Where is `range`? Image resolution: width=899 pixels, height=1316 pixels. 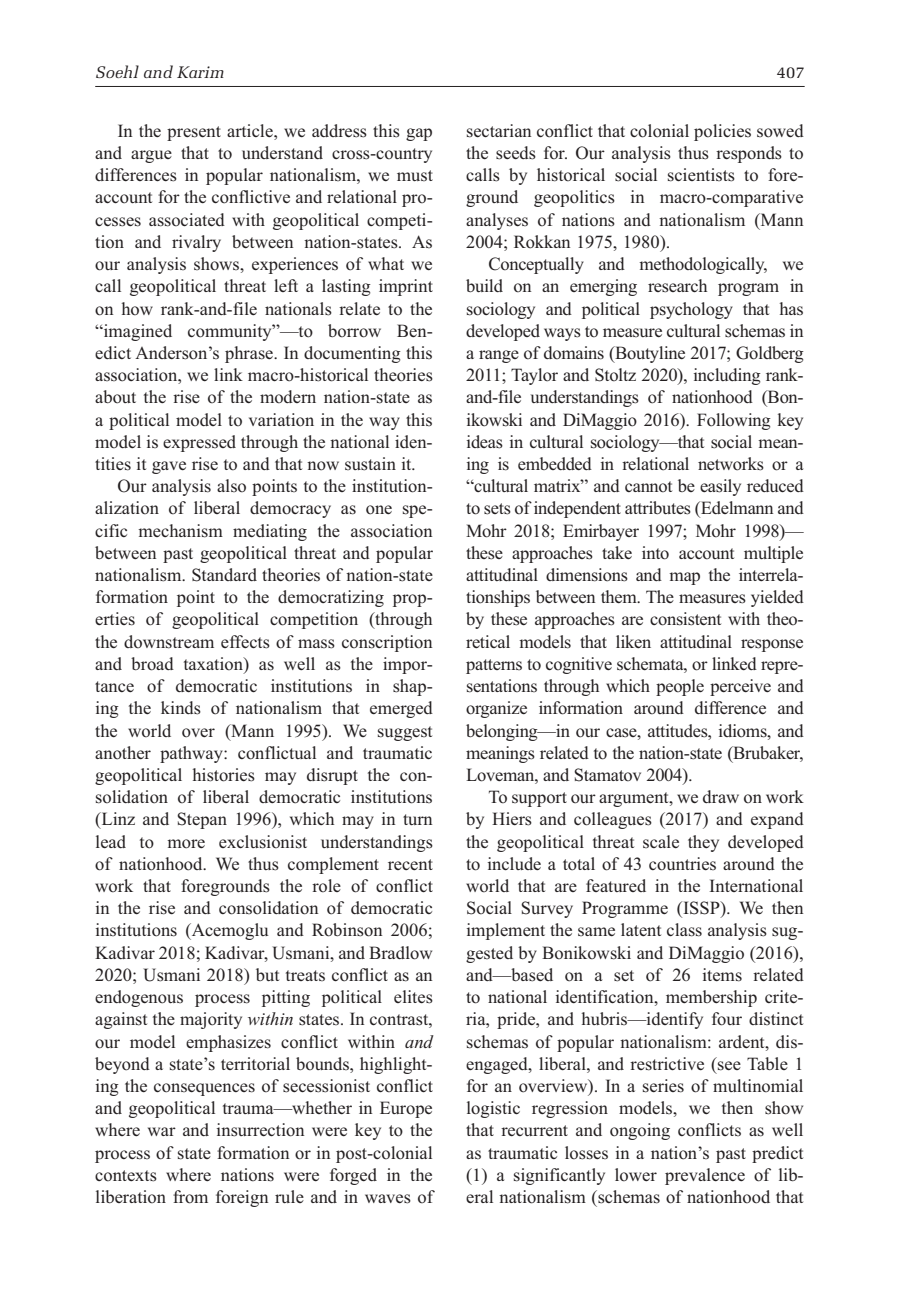
range is located at coordinates (499, 356).
